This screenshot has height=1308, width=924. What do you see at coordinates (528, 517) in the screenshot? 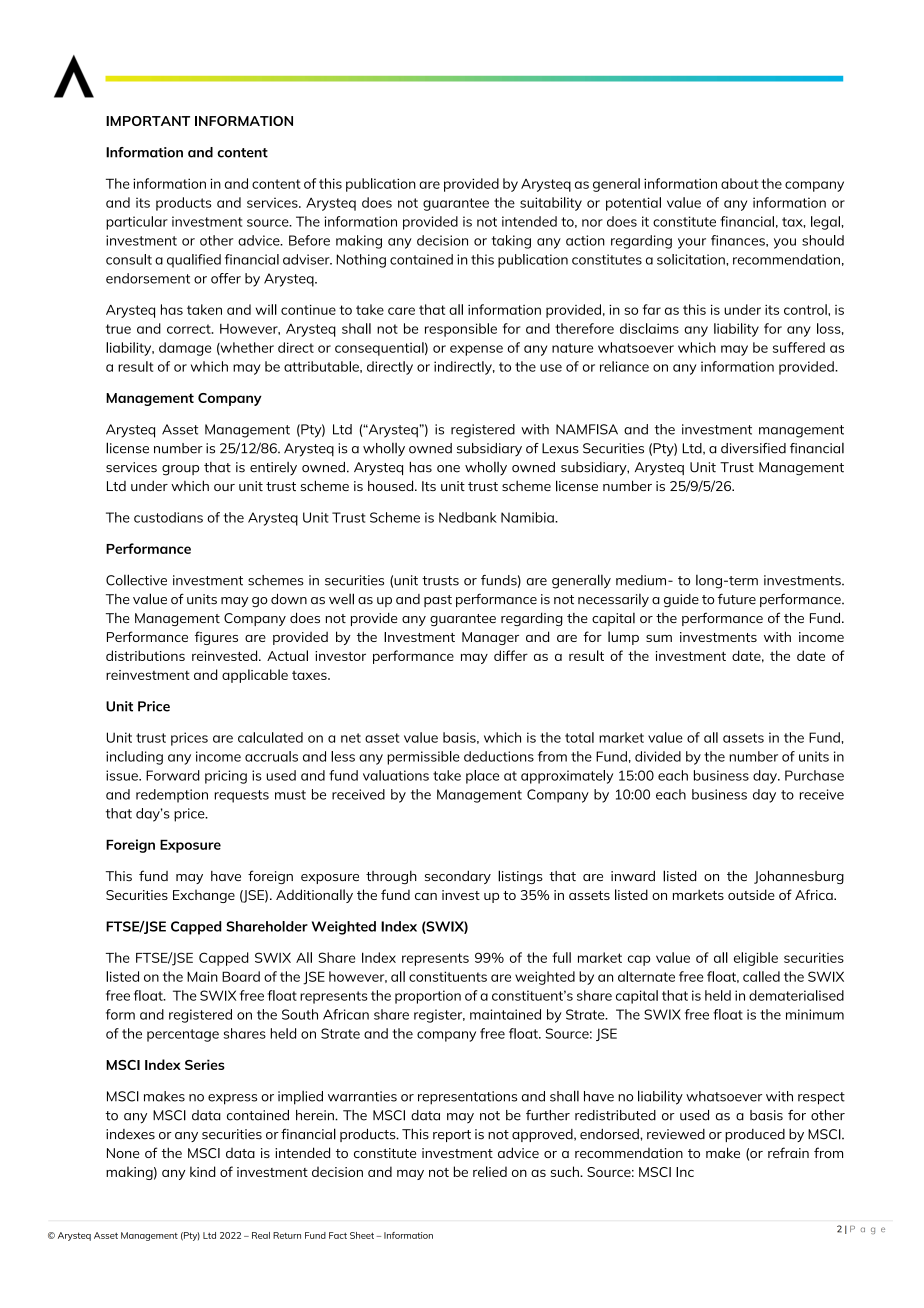
I see `Namibia` at bounding box center [528, 517].
